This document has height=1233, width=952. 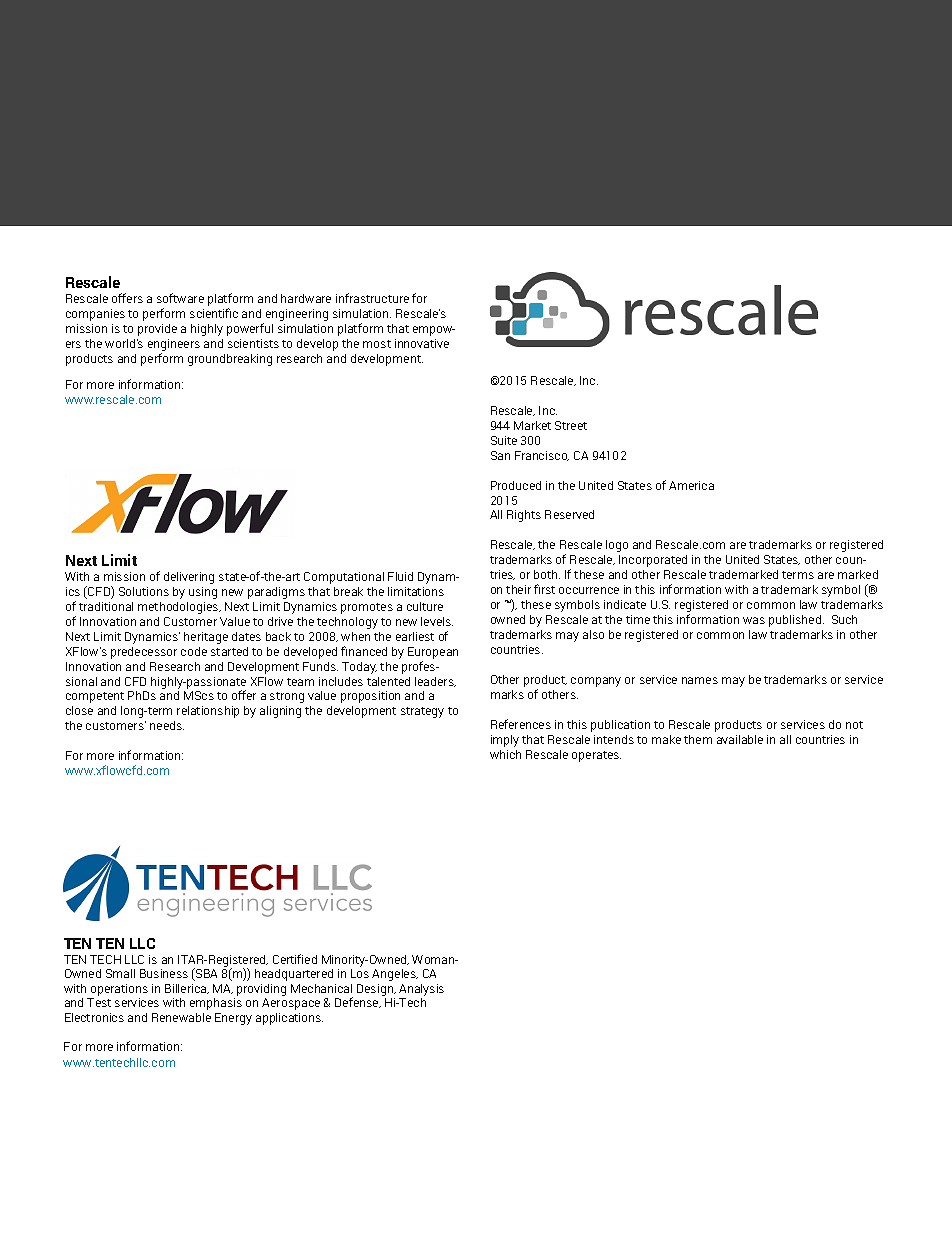 What do you see at coordinates (653, 561) in the document?
I see `Incorporated` at bounding box center [653, 561].
